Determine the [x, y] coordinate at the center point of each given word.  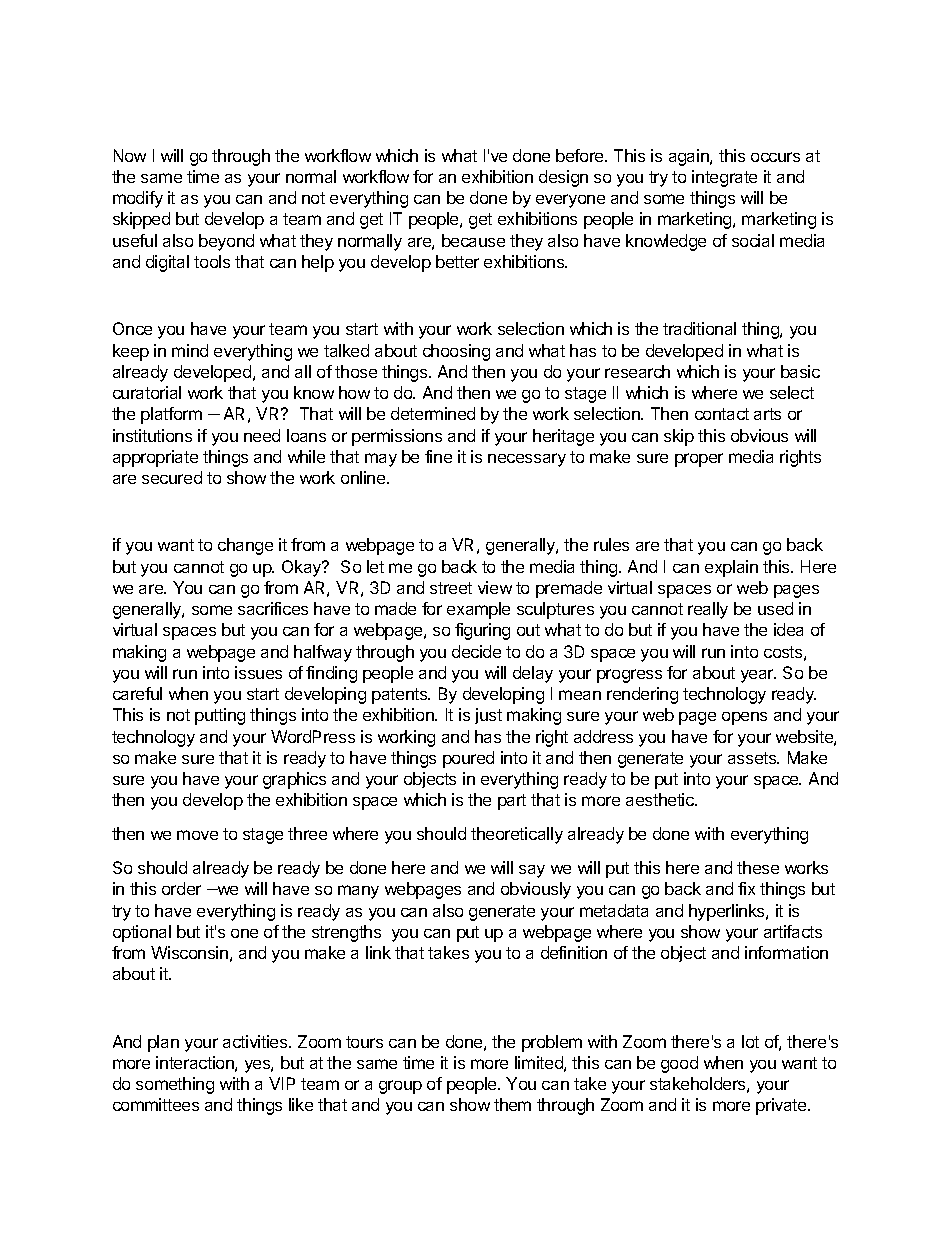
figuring [482, 631]
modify [138, 199]
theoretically [517, 835]
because [473, 240]
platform [171, 415]
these [758, 867]
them [512, 1104]
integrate [724, 178]
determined [433, 413]
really [708, 610]
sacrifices [273, 608]
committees [156, 1104]
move [197, 835]
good [679, 1064]
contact [722, 414]
